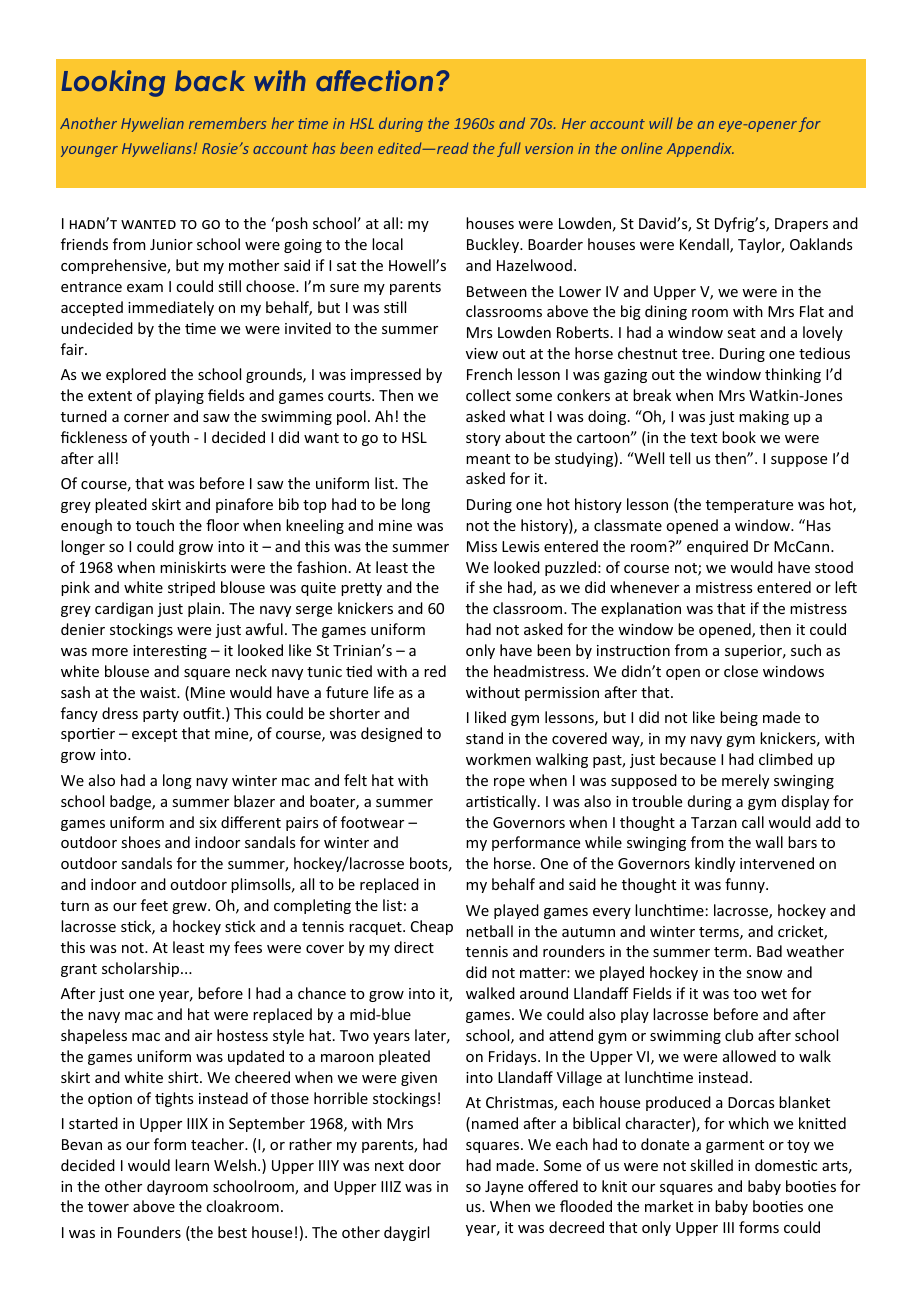 Image resolution: width=924 pixels, height=1308 pixels. I want to click on remembers, so click(227, 123).
